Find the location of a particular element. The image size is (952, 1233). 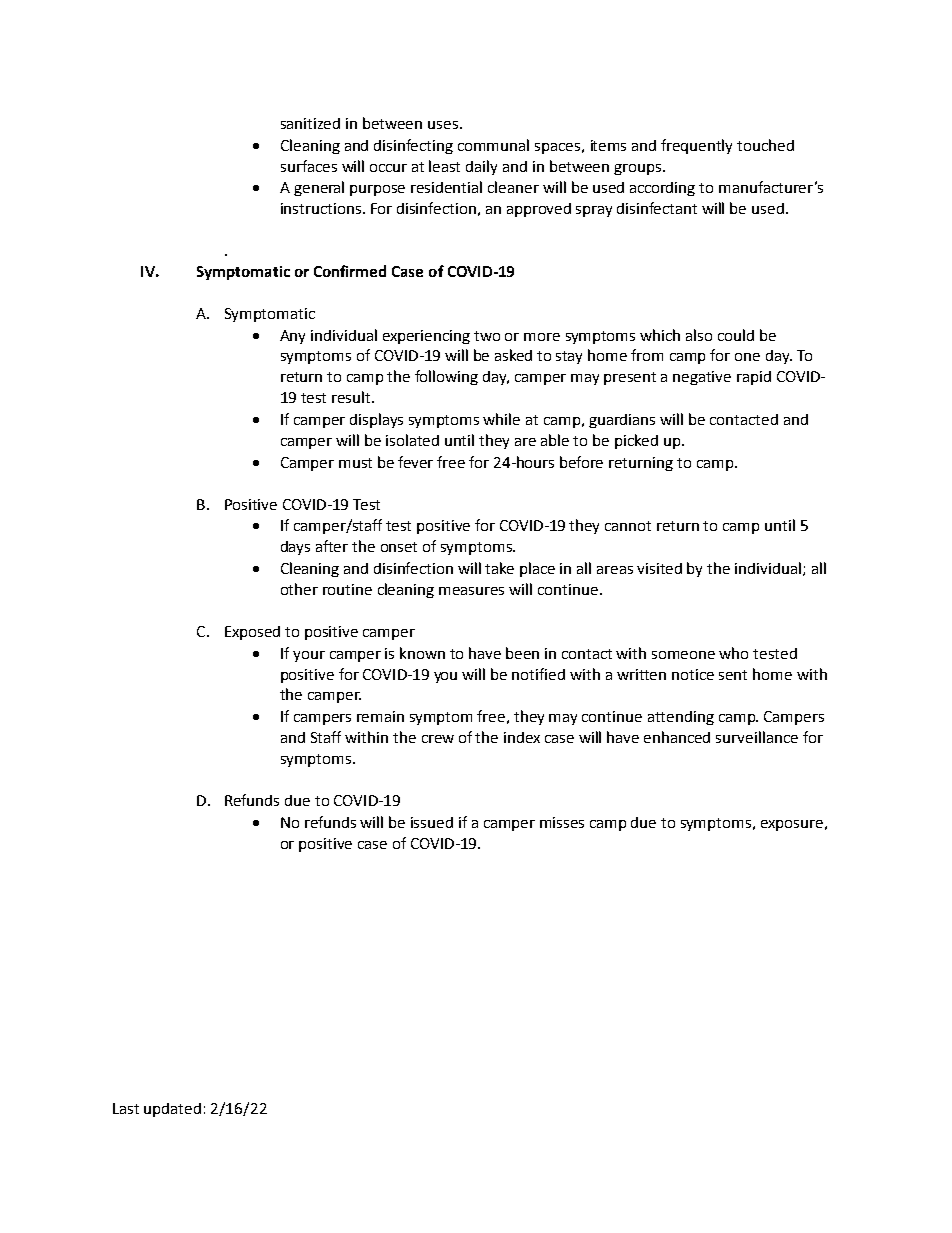

attending is located at coordinates (681, 718).
